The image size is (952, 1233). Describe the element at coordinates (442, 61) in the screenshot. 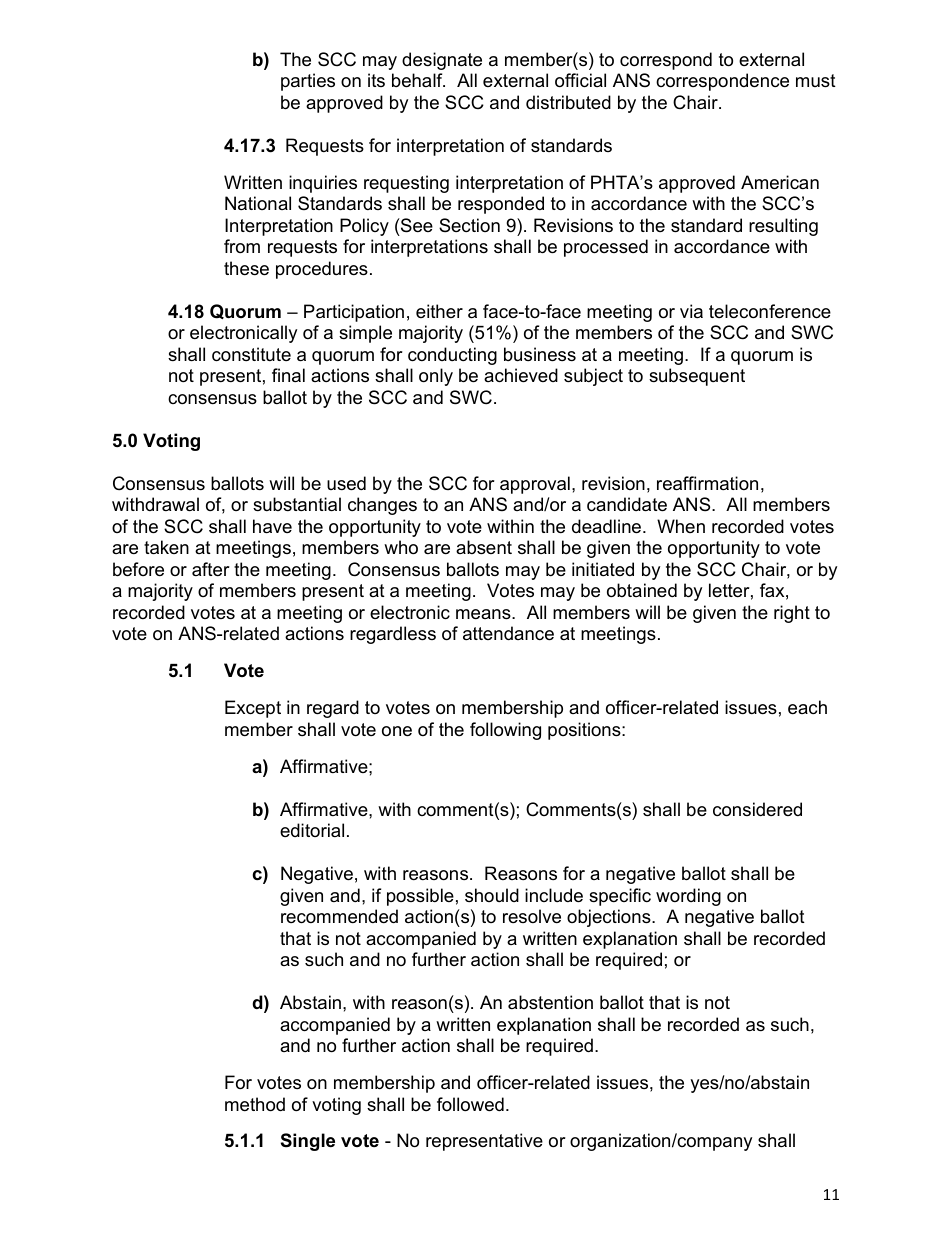

I see `designate` at that location.
